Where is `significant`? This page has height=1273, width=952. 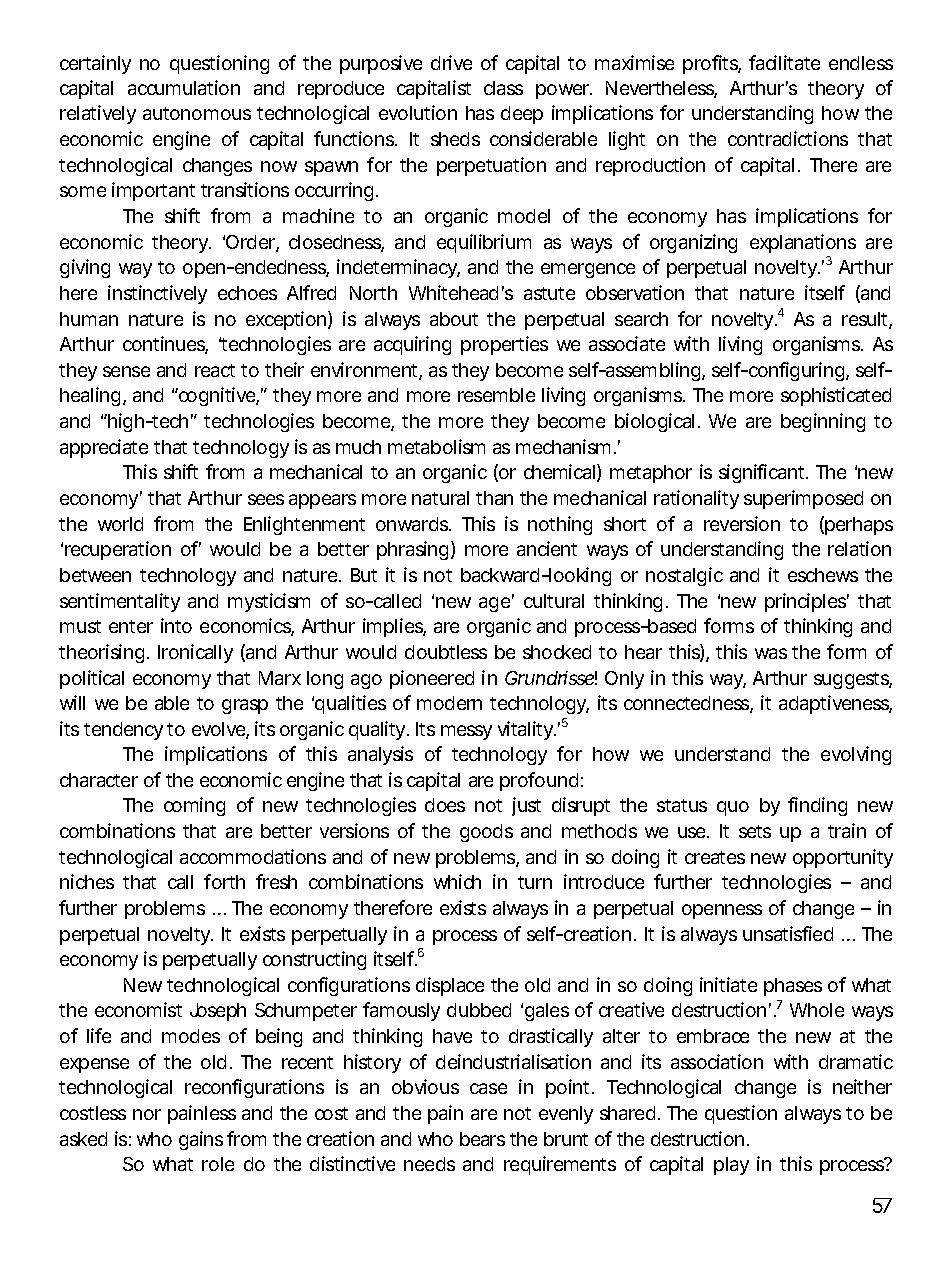 significant is located at coordinates (763, 473).
